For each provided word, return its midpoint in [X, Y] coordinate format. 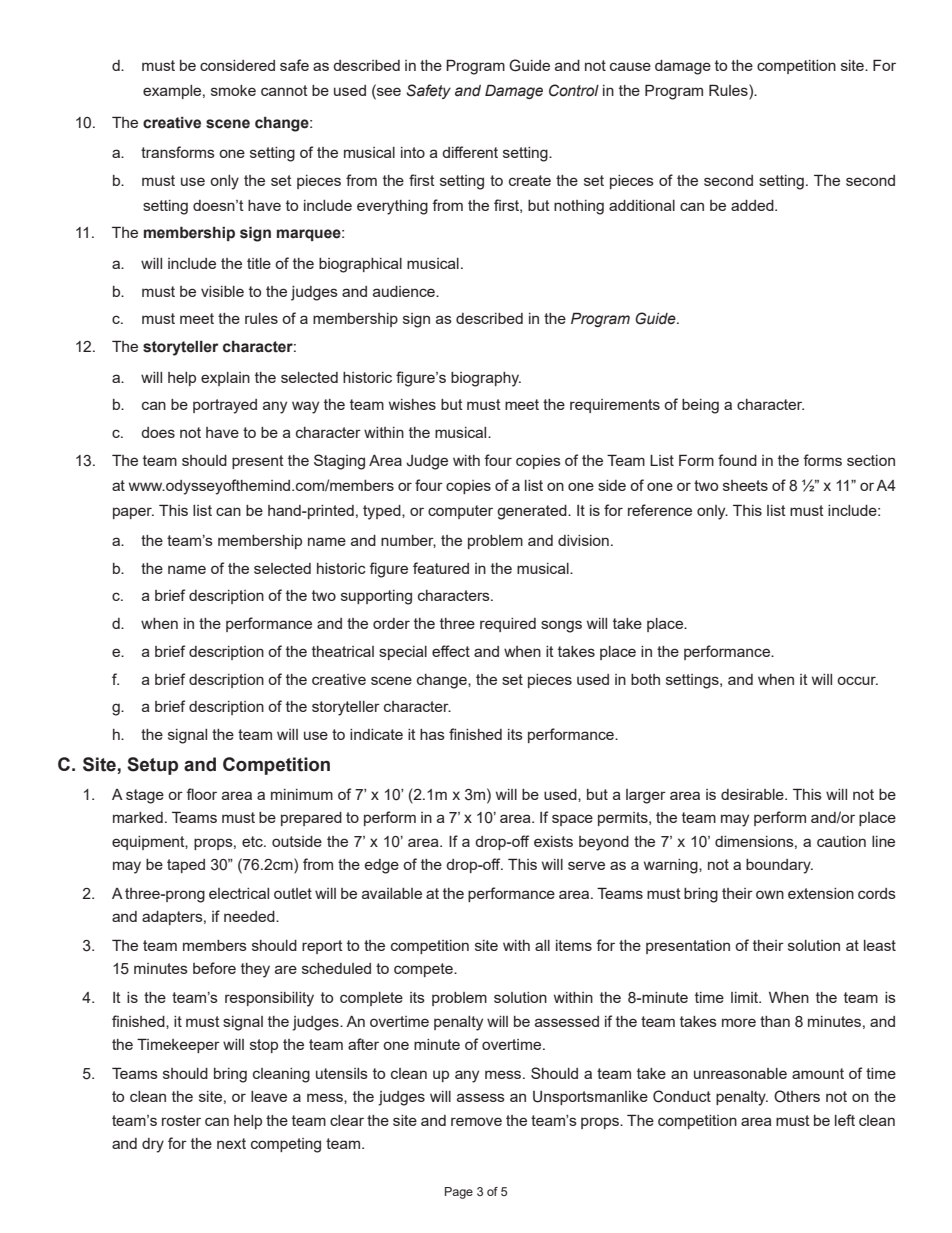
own [770, 894]
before [214, 968]
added [753, 205]
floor [201, 794]
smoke [233, 90]
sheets [745, 485]
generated [533, 512]
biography [486, 379]
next [231, 1143]
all [542, 945]
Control [574, 90]
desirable [753, 794]
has [432, 734]
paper [133, 513]
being [700, 406]
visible [222, 291]
